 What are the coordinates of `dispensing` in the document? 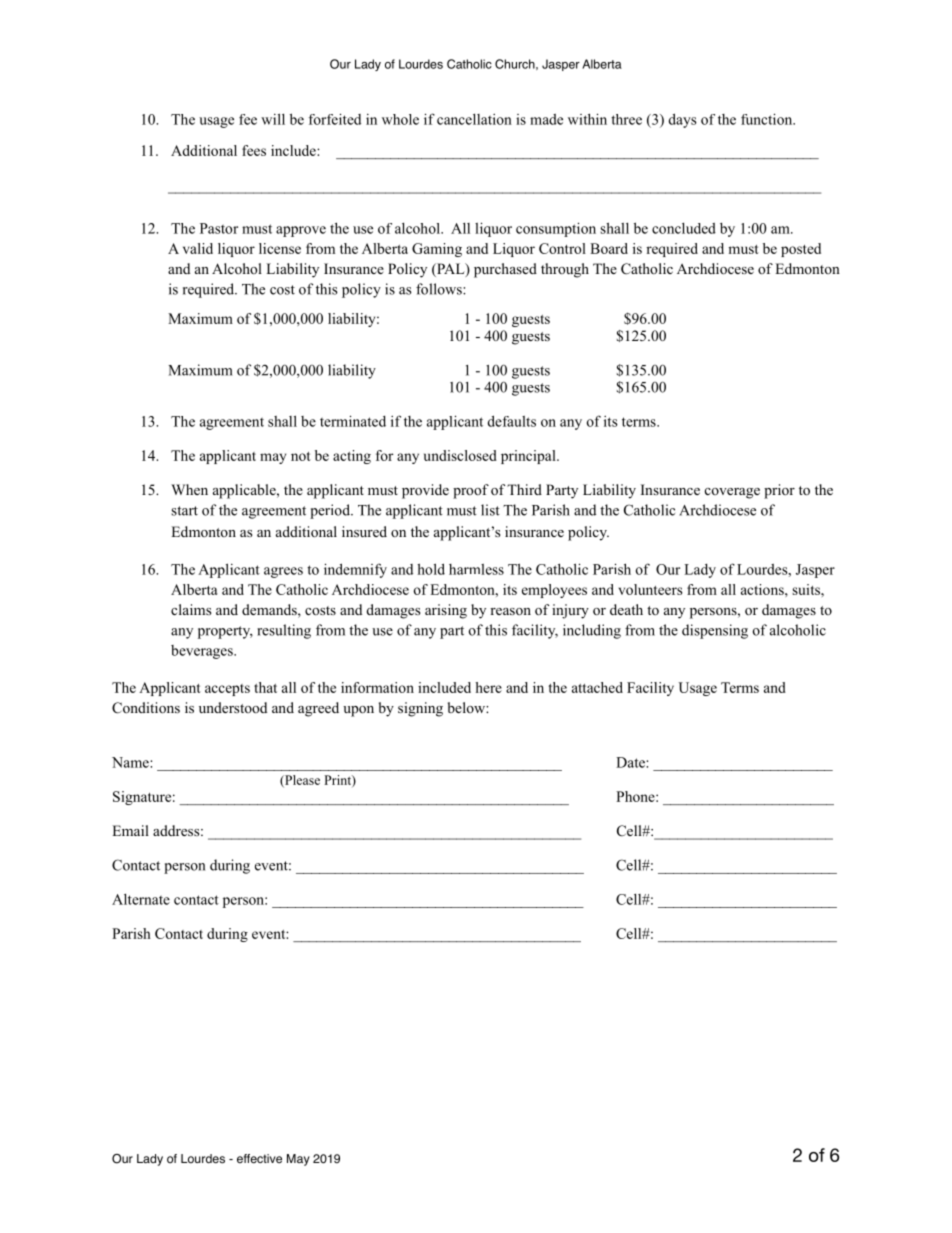 It's located at (715, 631).
